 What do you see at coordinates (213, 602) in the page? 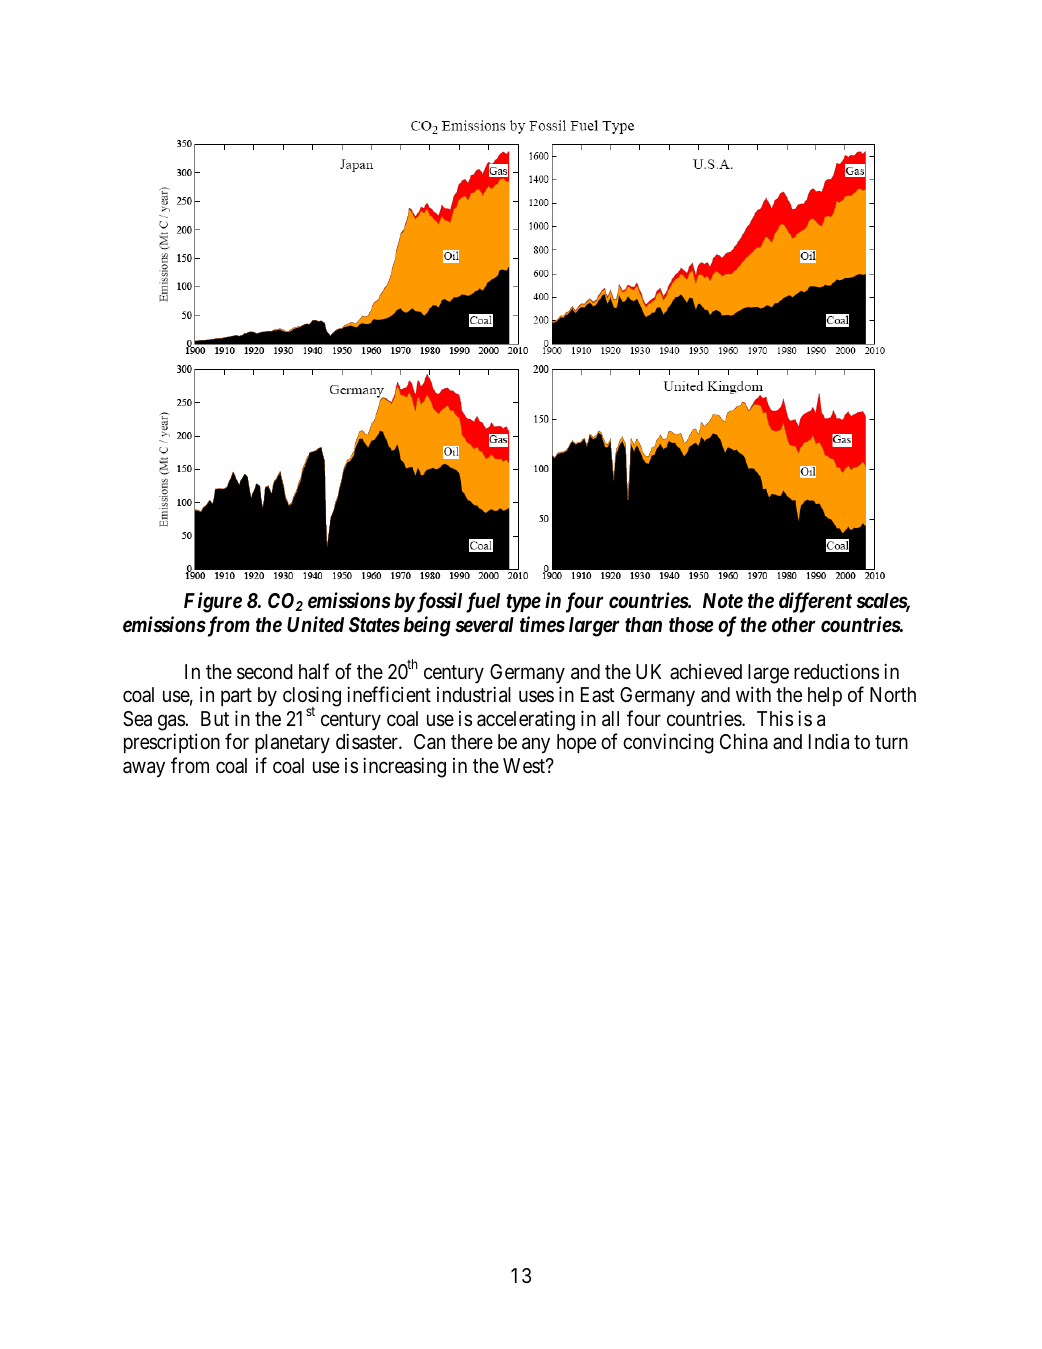
I see `Figure` at bounding box center [213, 602].
